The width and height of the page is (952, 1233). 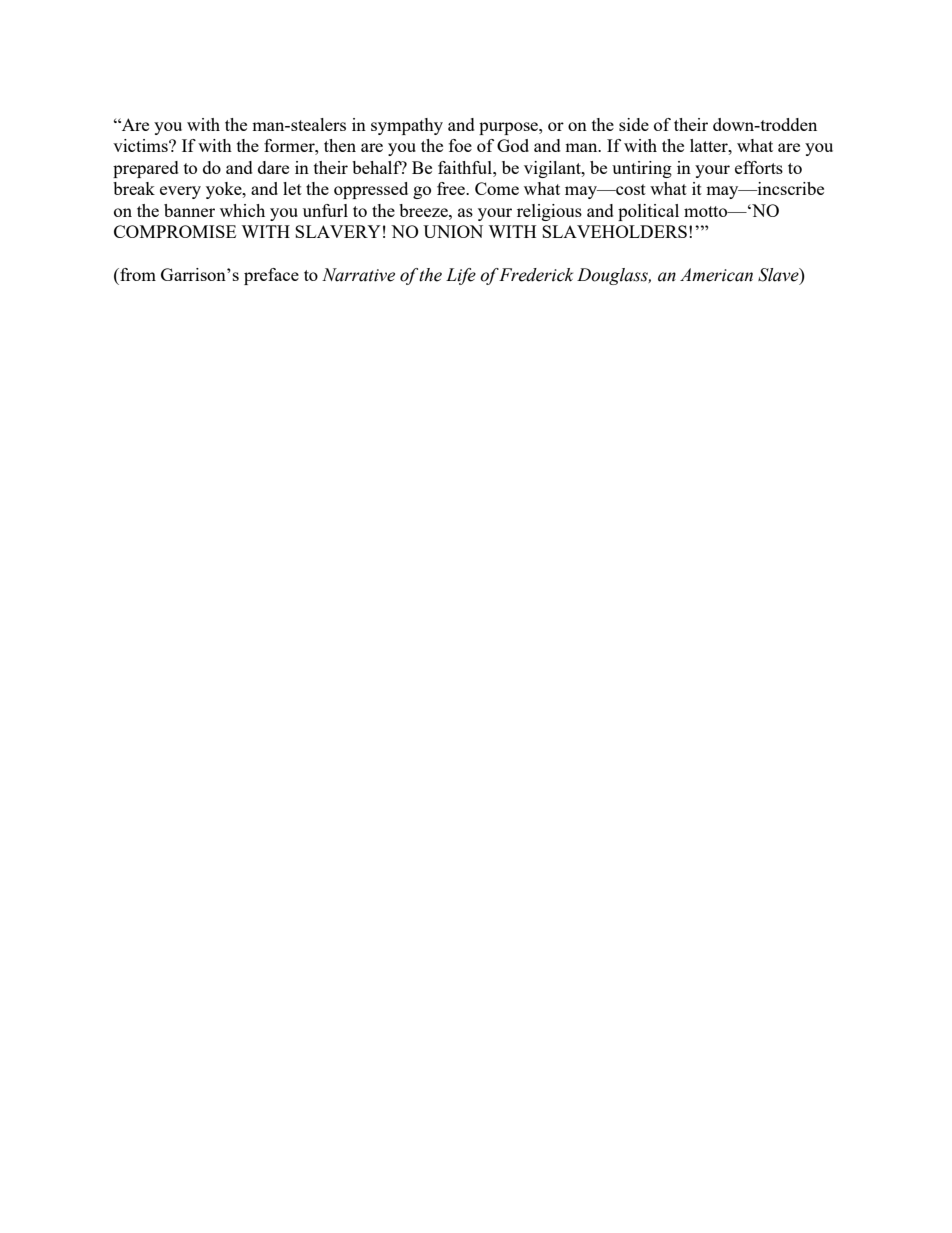 What do you see at coordinates (407, 126) in the page?
I see `sympathy` at bounding box center [407, 126].
